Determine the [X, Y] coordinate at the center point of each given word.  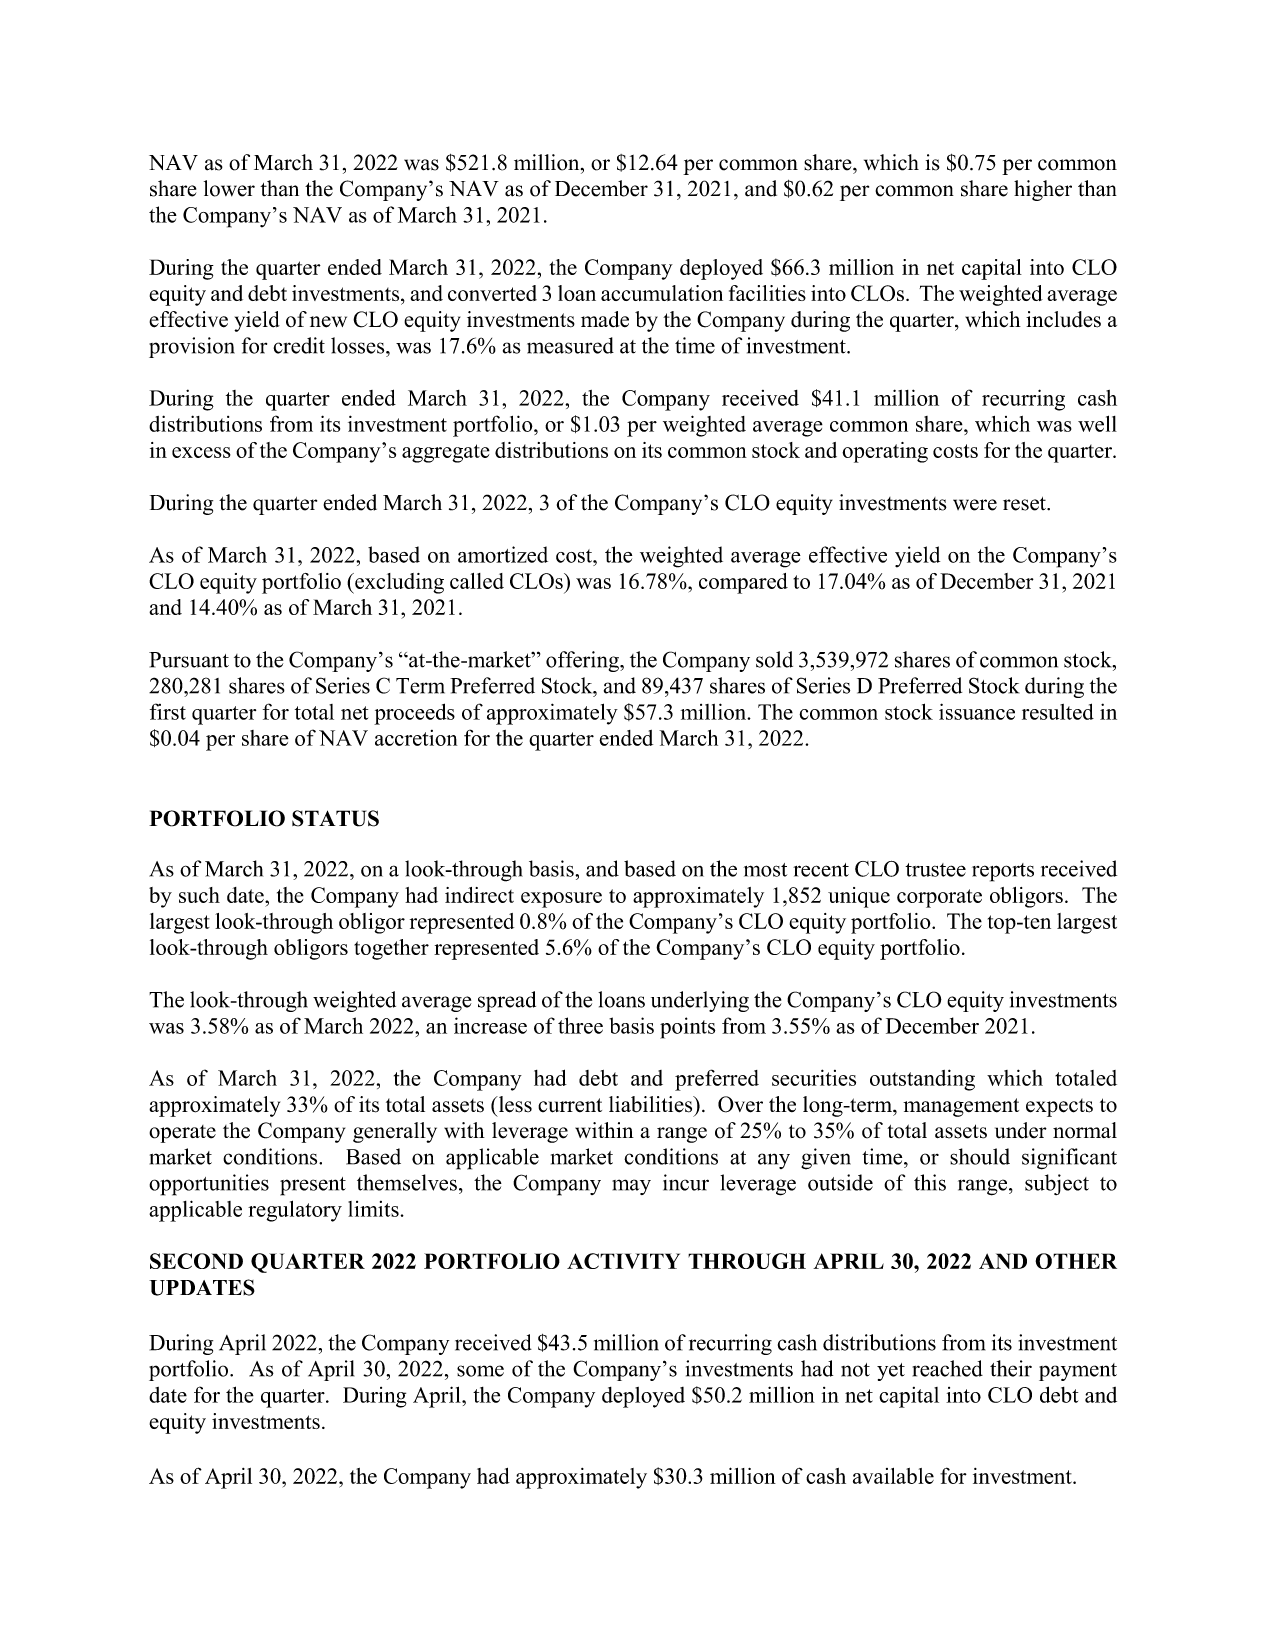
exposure [561, 900]
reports [1003, 872]
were [975, 505]
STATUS [335, 818]
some [480, 1371]
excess [201, 452]
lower [229, 188]
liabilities [652, 1104]
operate [182, 1134]
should [980, 1156]
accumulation [662, 293]
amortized [503, 554]
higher [1043, 190]
